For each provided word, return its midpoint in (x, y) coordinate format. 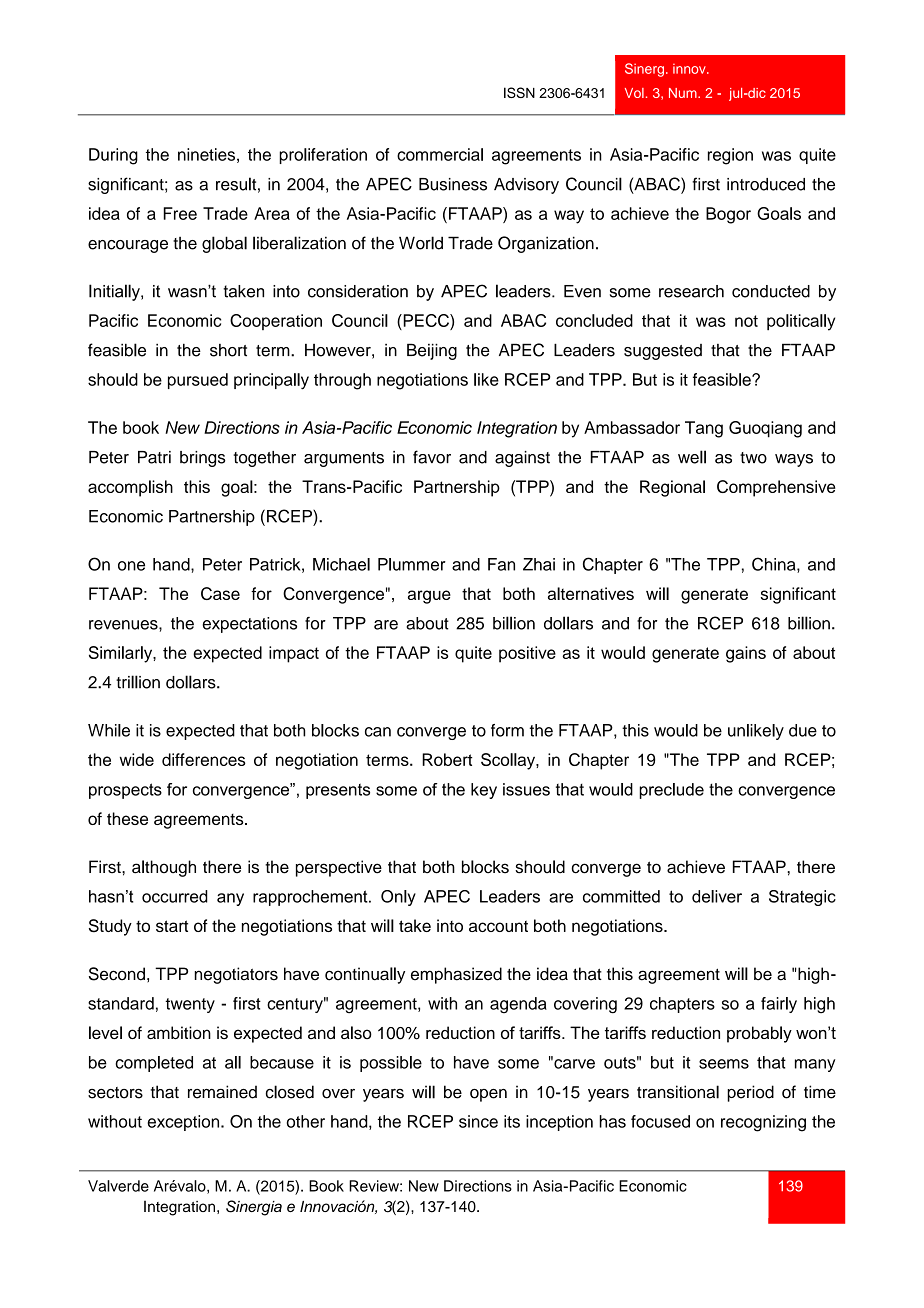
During (113, 156)
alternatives (591, 593)
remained (222, 1092)
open (488, 1095)
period (750, 1093)
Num (684, 93)
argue (429, 597)
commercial (440, 154)
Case (220, 593)
